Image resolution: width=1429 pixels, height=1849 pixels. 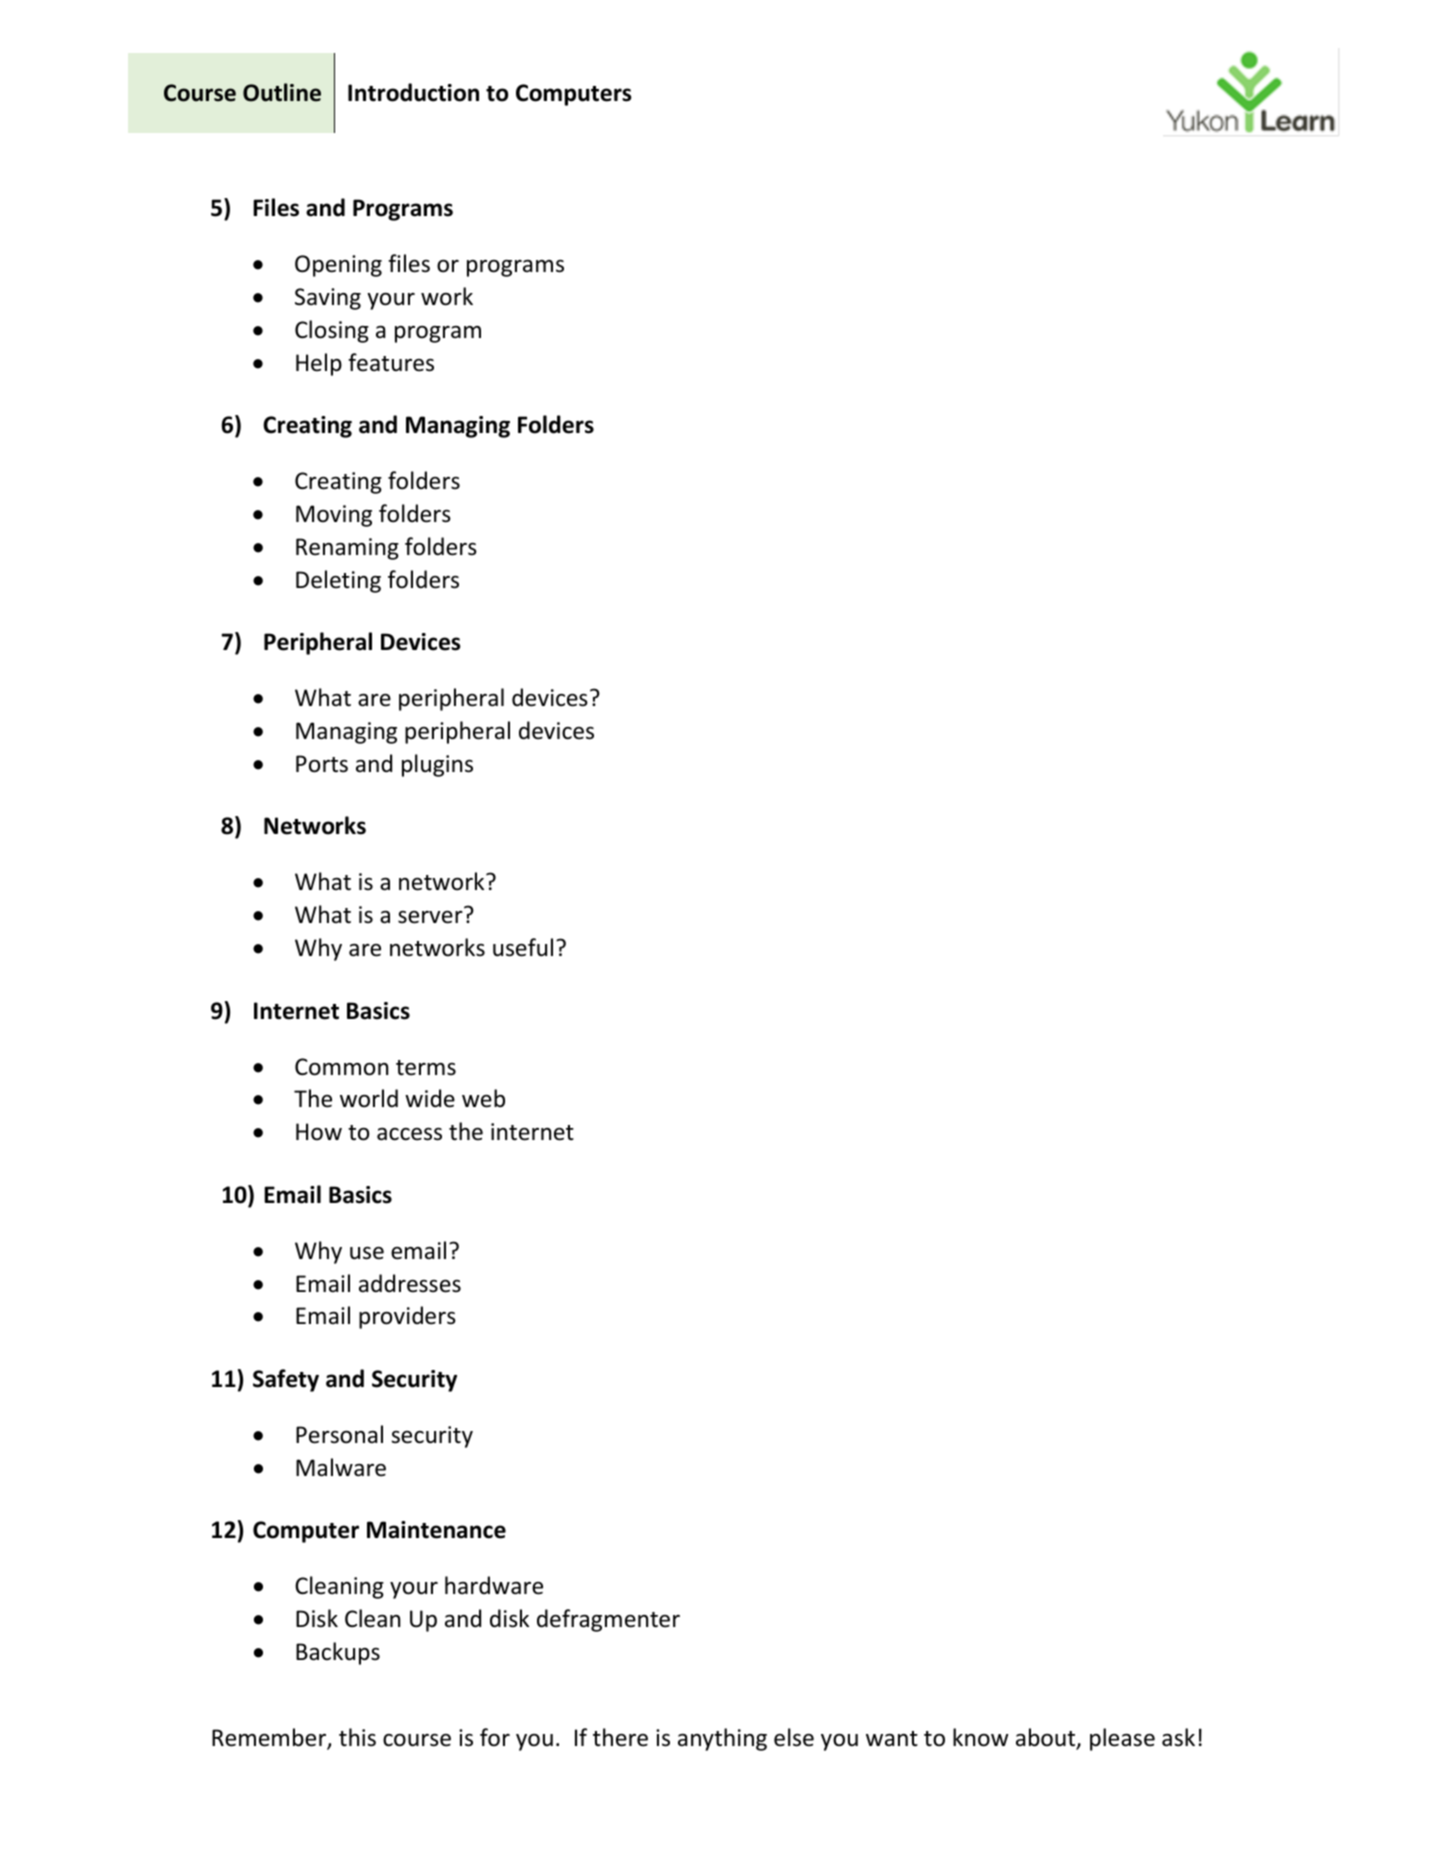 What do you see at coordinates (357, 1737) in the image?
I see `this` at bounding box center [357, 1737].
